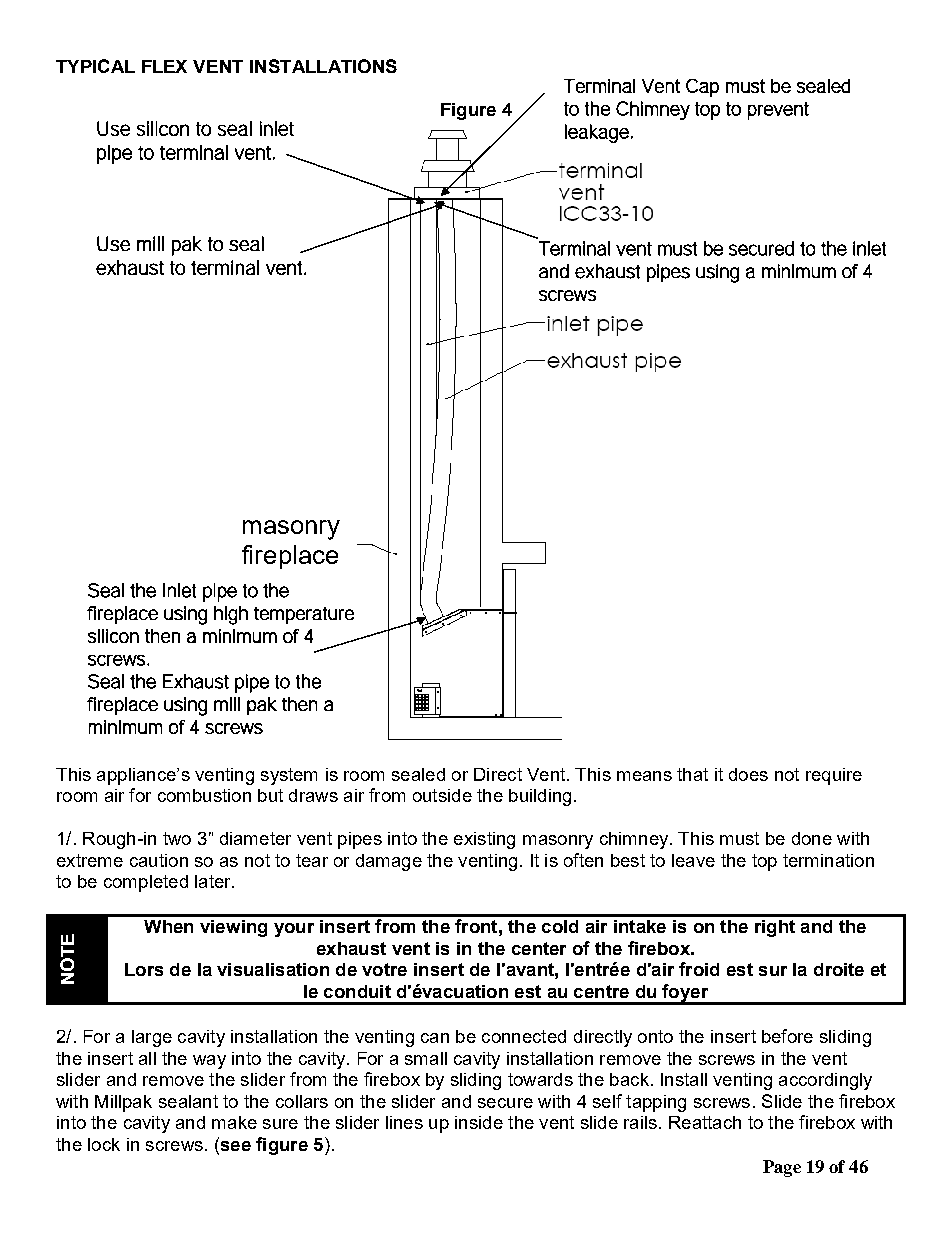 The width and height of the screenshot is (952, 1233). Describe the element at coordinates (702, 88) in the screenshot. I see `Cap` at that location.
